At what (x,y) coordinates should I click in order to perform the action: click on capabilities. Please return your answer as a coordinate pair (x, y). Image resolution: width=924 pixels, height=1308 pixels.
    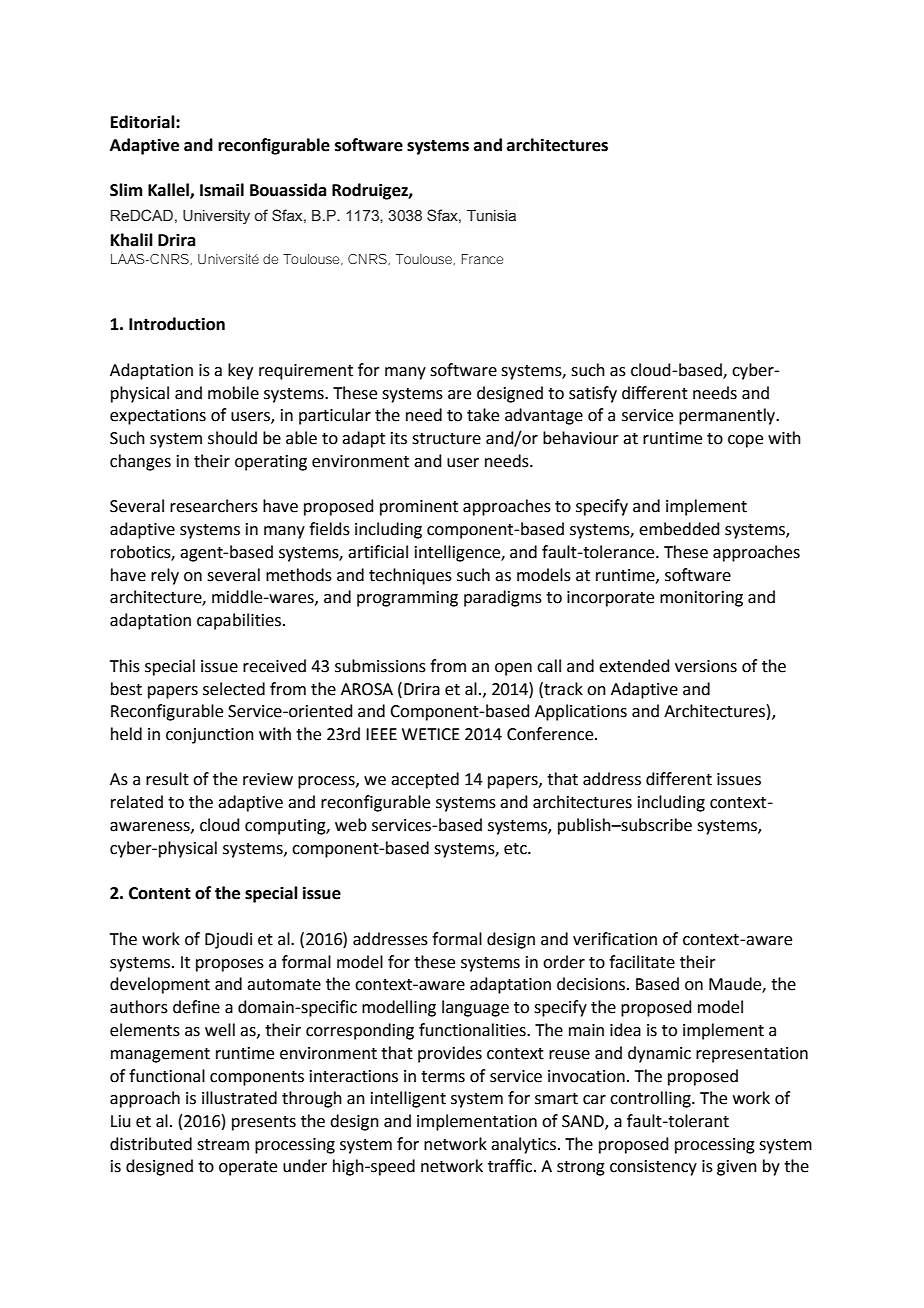
    Looking at the image, I should click on (239, 621).
